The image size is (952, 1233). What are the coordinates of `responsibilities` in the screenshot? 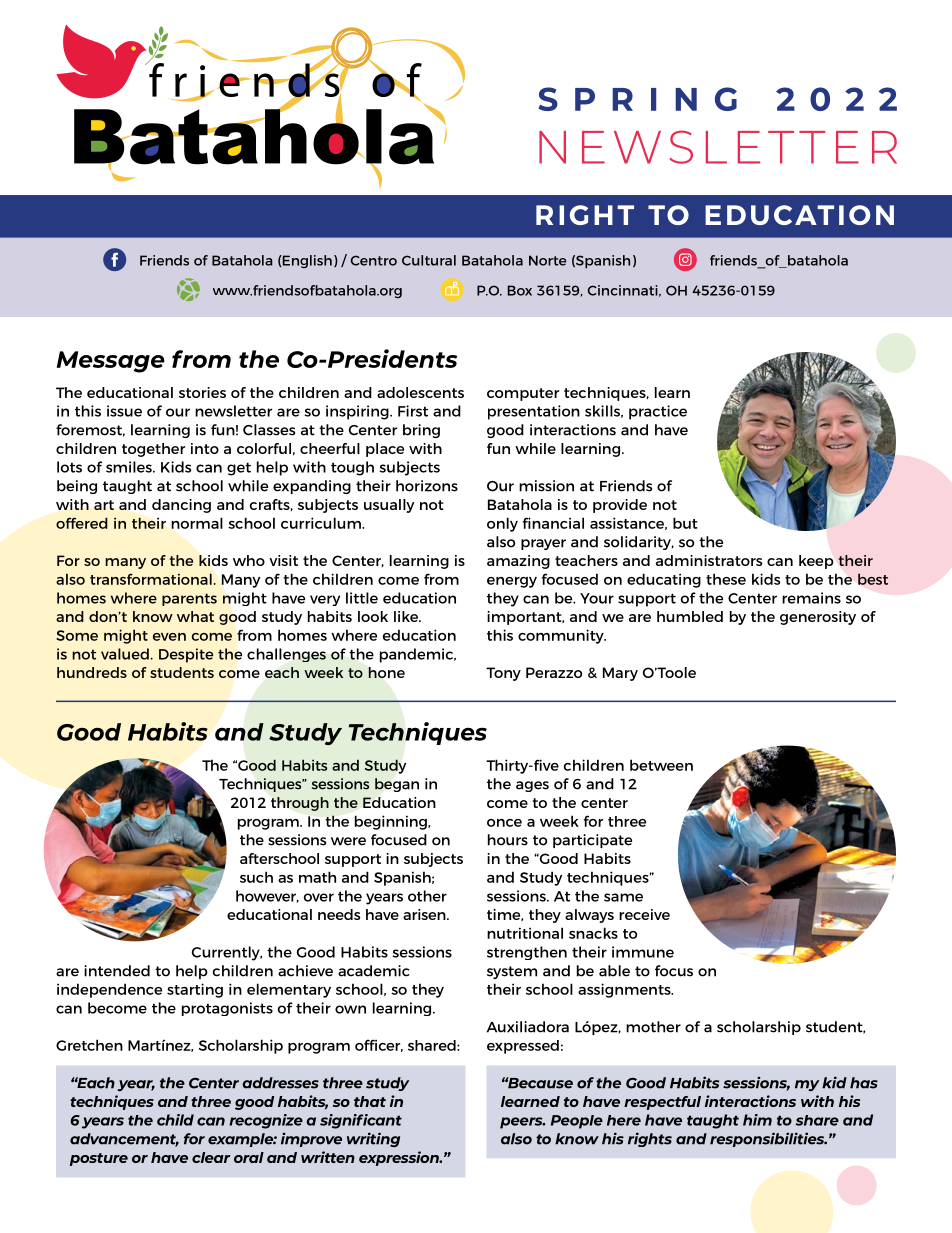 It's located at (768, 1139).
